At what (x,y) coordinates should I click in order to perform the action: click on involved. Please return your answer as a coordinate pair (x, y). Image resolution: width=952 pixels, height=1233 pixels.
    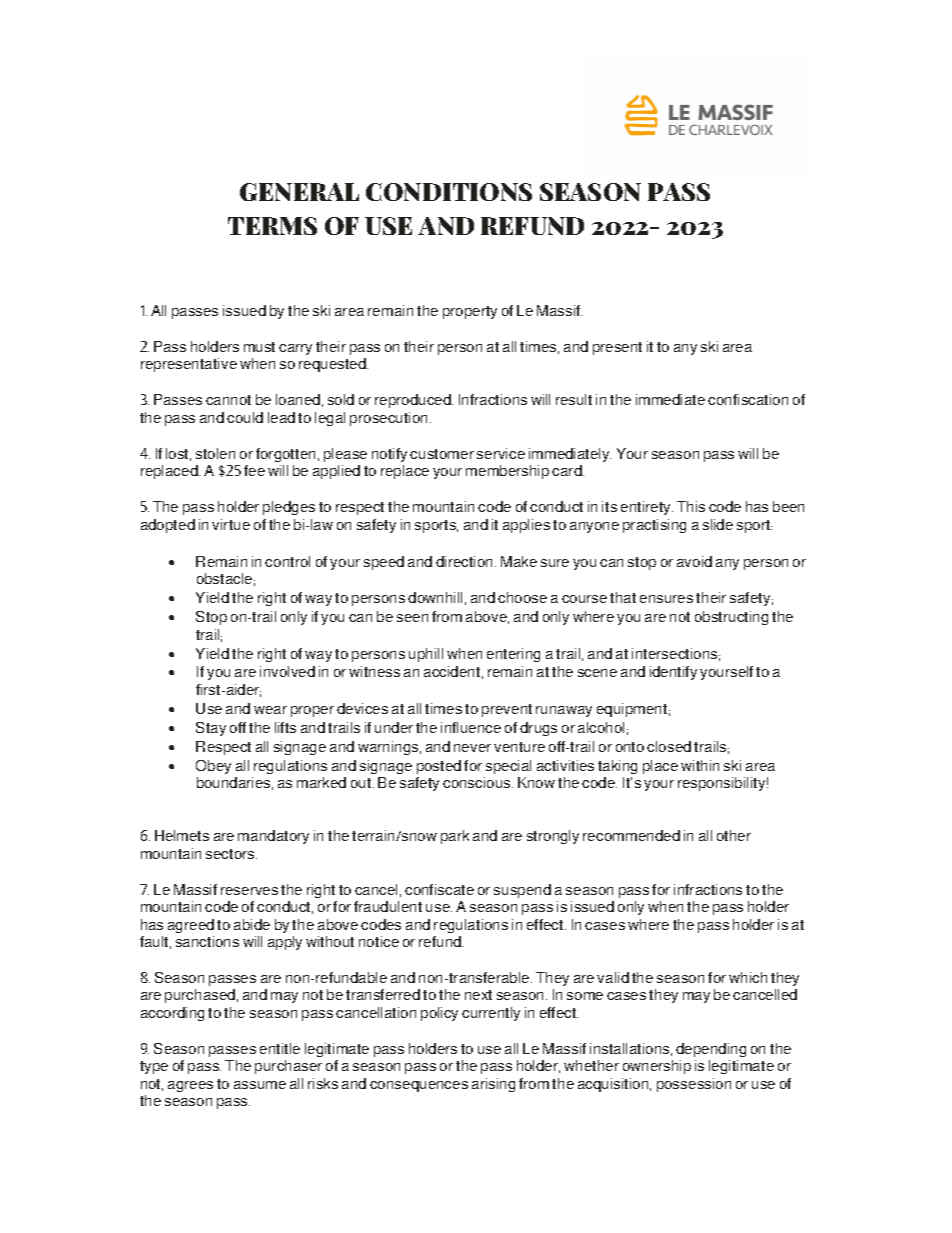
    Looking at the image, I should click on (287, 671).
